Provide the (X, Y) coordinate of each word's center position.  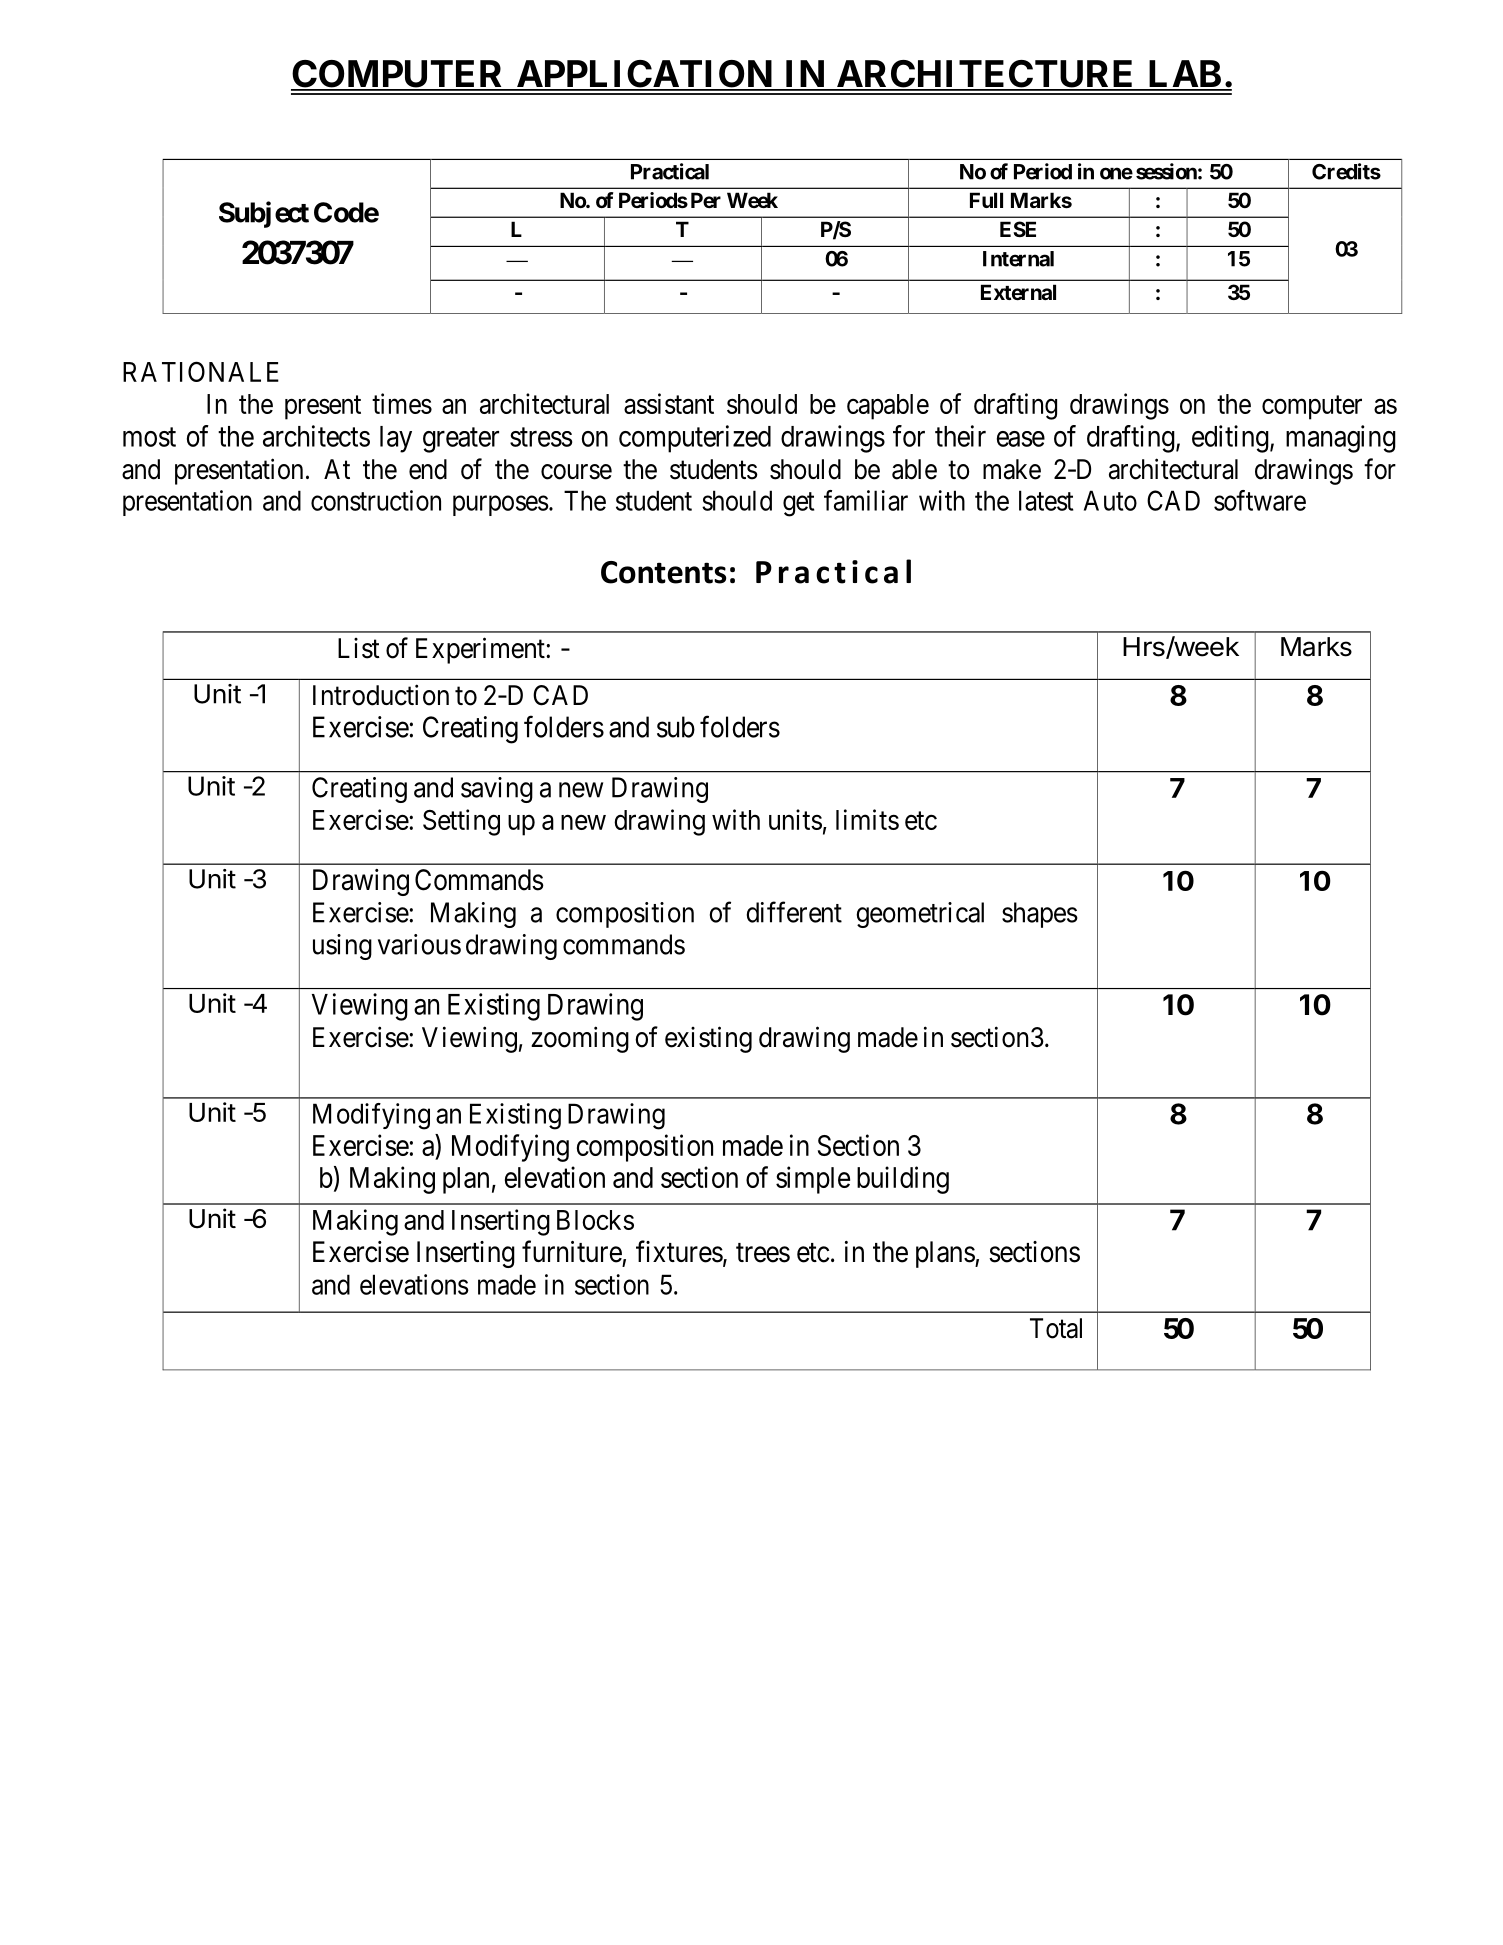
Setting (461, 822)
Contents (663, 572)
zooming (580, 1039)
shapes (1040, 915)
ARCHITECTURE (985, 75)
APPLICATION (644, 75)
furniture (572, 1251)
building (903, 1180)
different (794, 912)
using (342, 947)
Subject (264, 214)
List (359, 648)
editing (1231, 439)
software (1260, 500)
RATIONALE (201, 371)
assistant (669, 403)
